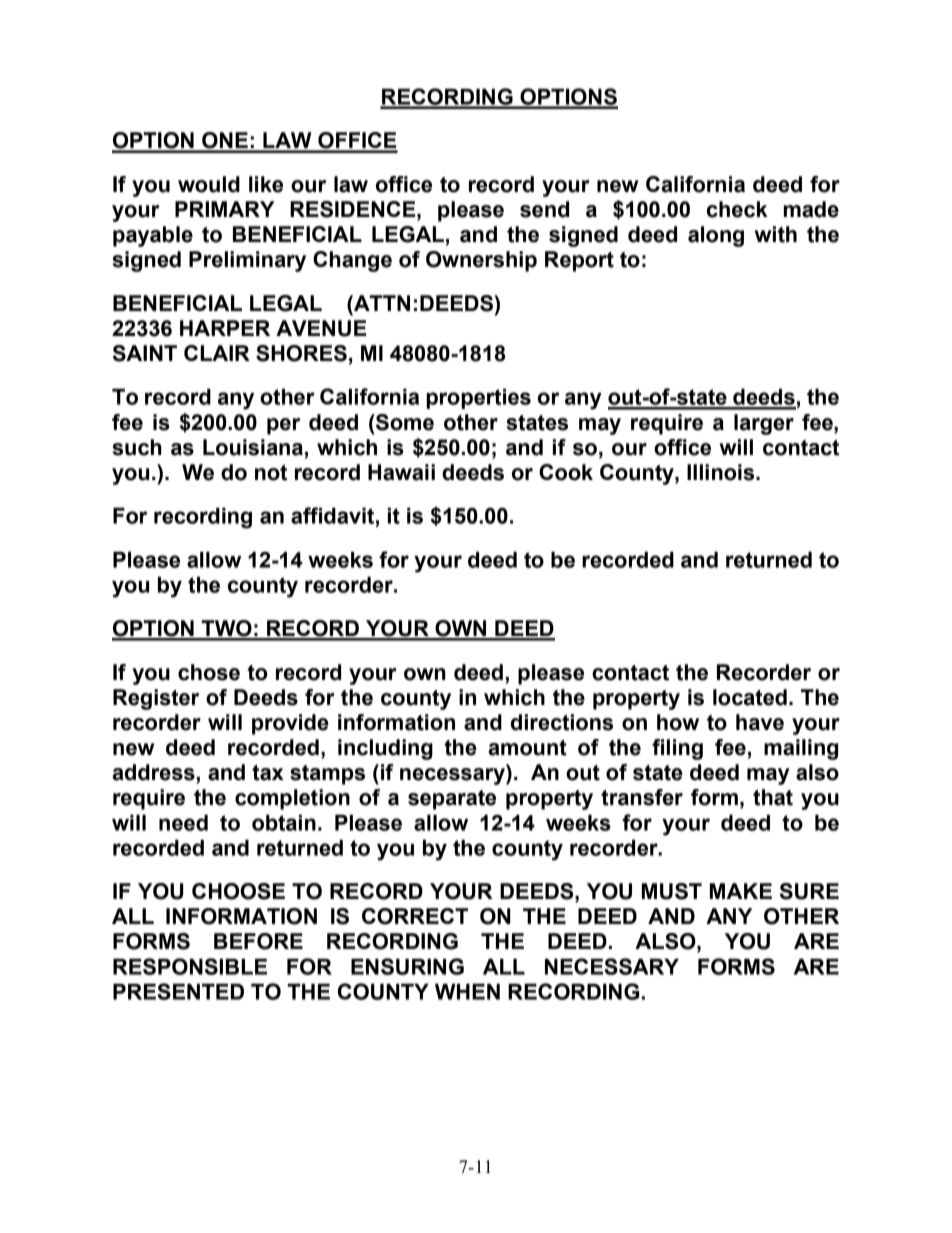  What do you see at coordinates (209, 672) in the screenshot?
I see `chose` at bounding box center [209, 672].
